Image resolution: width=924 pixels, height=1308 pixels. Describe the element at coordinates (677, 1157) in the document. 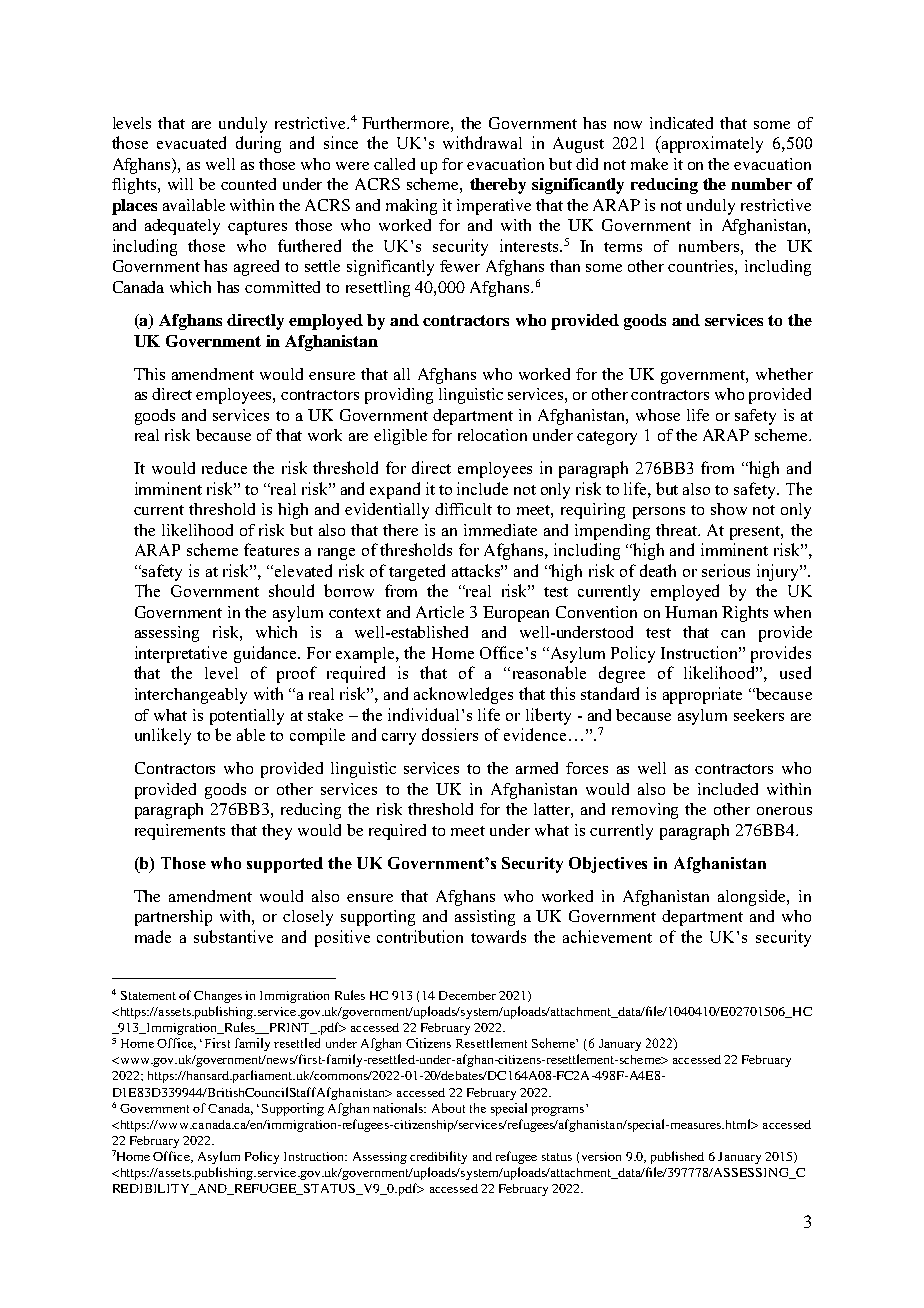

I see `published` at that location.
